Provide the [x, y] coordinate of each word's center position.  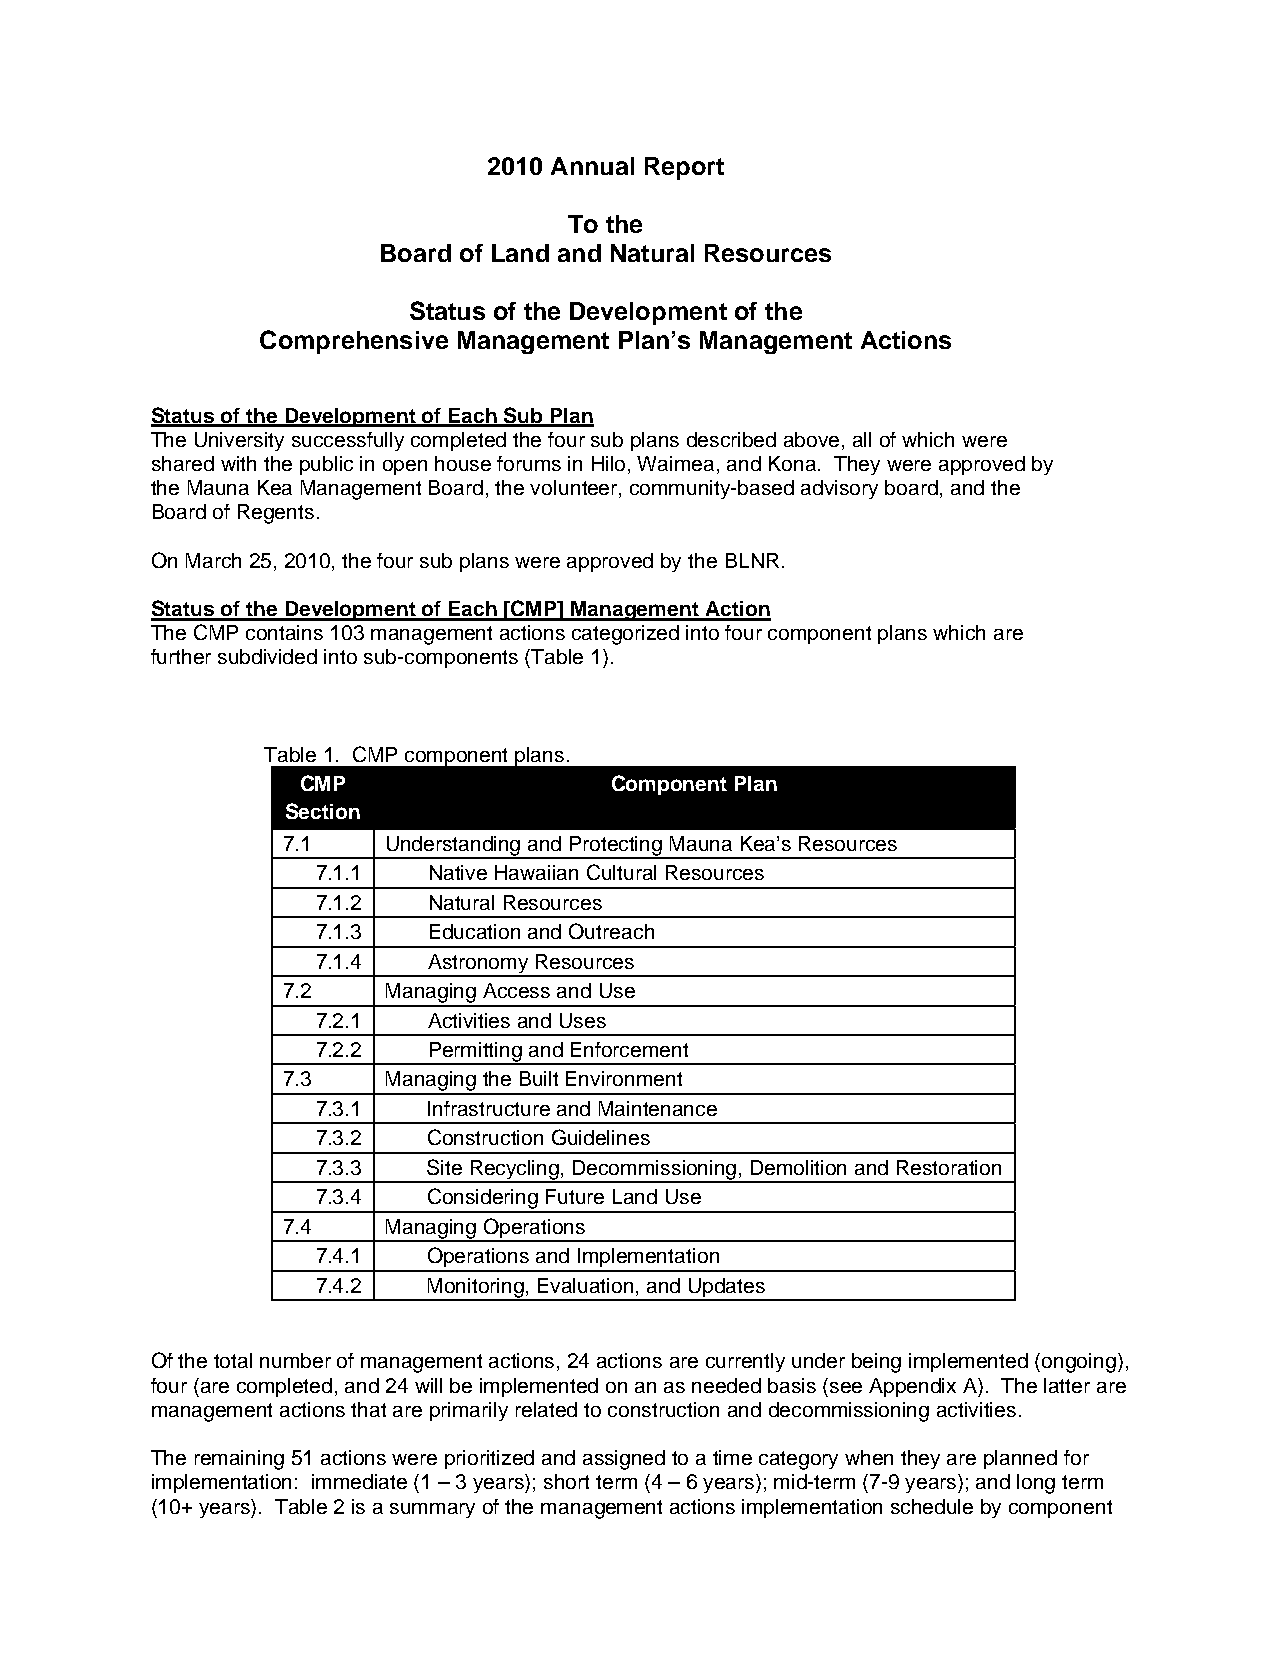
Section [323, 811]
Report [684, 168]
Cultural [621, 872]
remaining [239, 1460]
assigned [624, 1460]
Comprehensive [354, 342]
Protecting [616, 847]
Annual [592, 166]
